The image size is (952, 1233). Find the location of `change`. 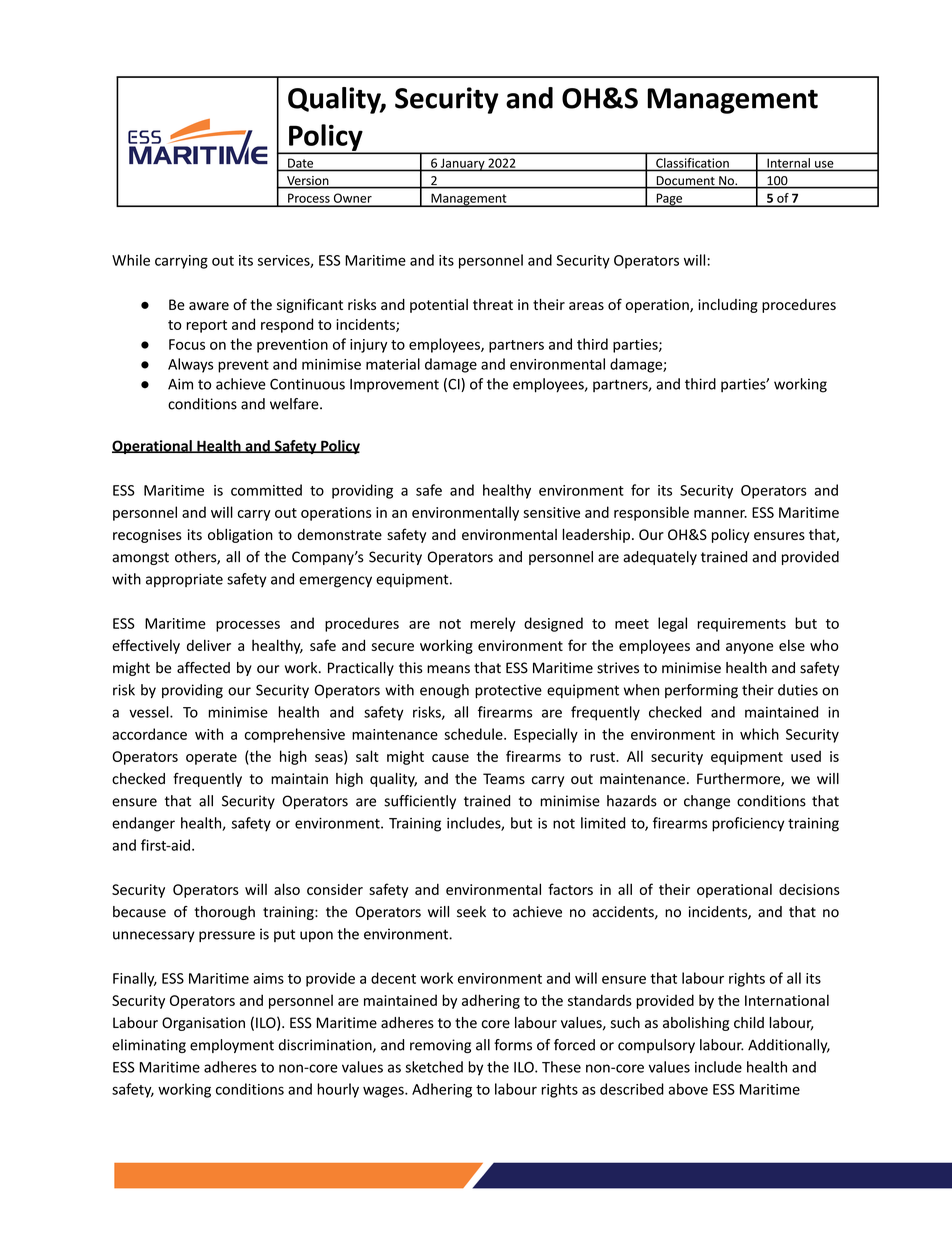

change is located at coordinates (707, 802).
